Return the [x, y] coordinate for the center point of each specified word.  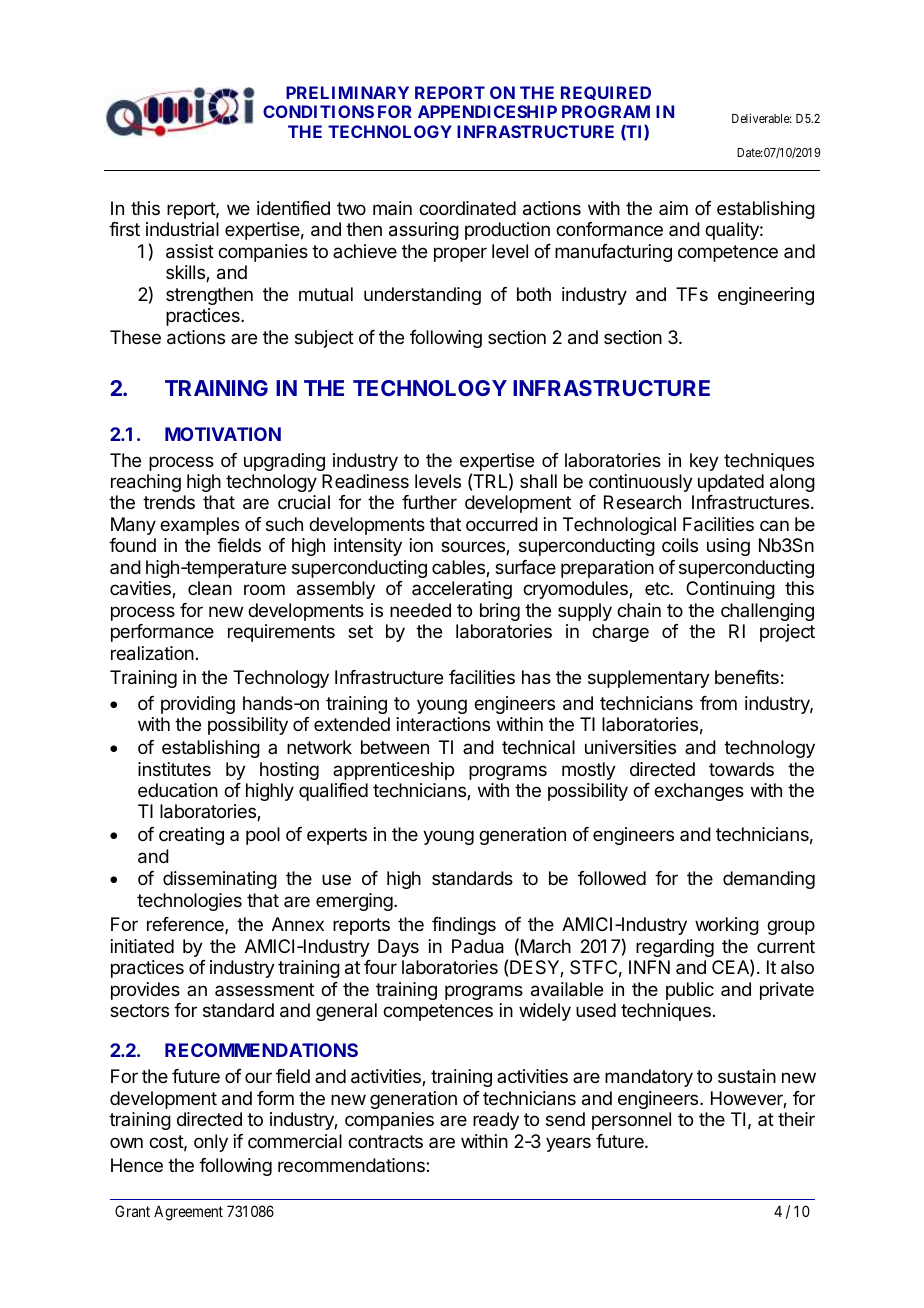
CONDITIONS [318, 111]
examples [199, 526]
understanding [422, 296]
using [728, 547]
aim [673, 208]
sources [474, 548]
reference [186, 925]
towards [741, 769]
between [395, 747]
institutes [174, 769]
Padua [478, 946]
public [690, 991]
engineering [766, 296]
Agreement [188, 1213]
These [135, 337]
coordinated [467, 208]
